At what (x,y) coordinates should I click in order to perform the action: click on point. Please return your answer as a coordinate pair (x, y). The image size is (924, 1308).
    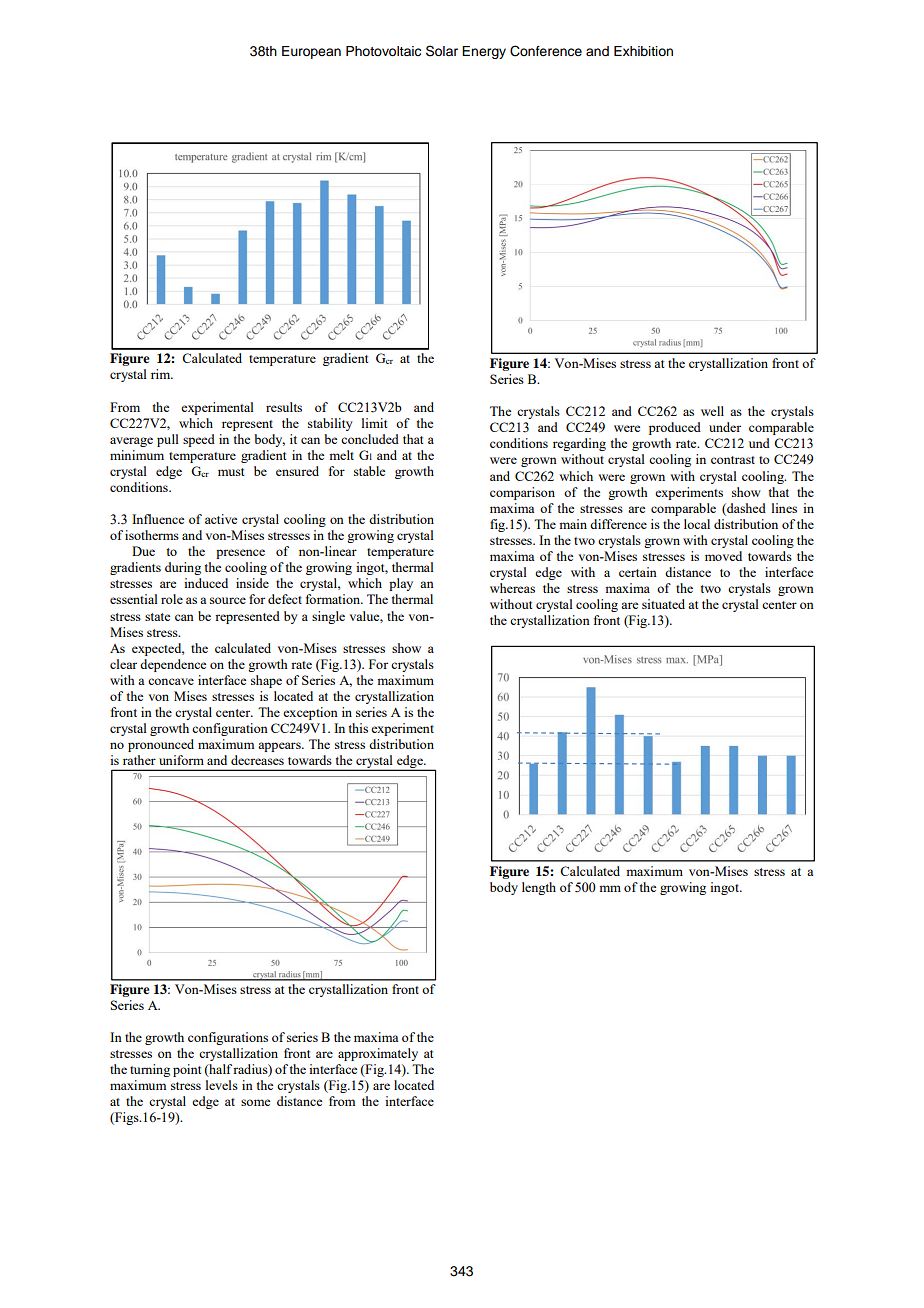
    Looking at the image, I should click on (187, 1070).
